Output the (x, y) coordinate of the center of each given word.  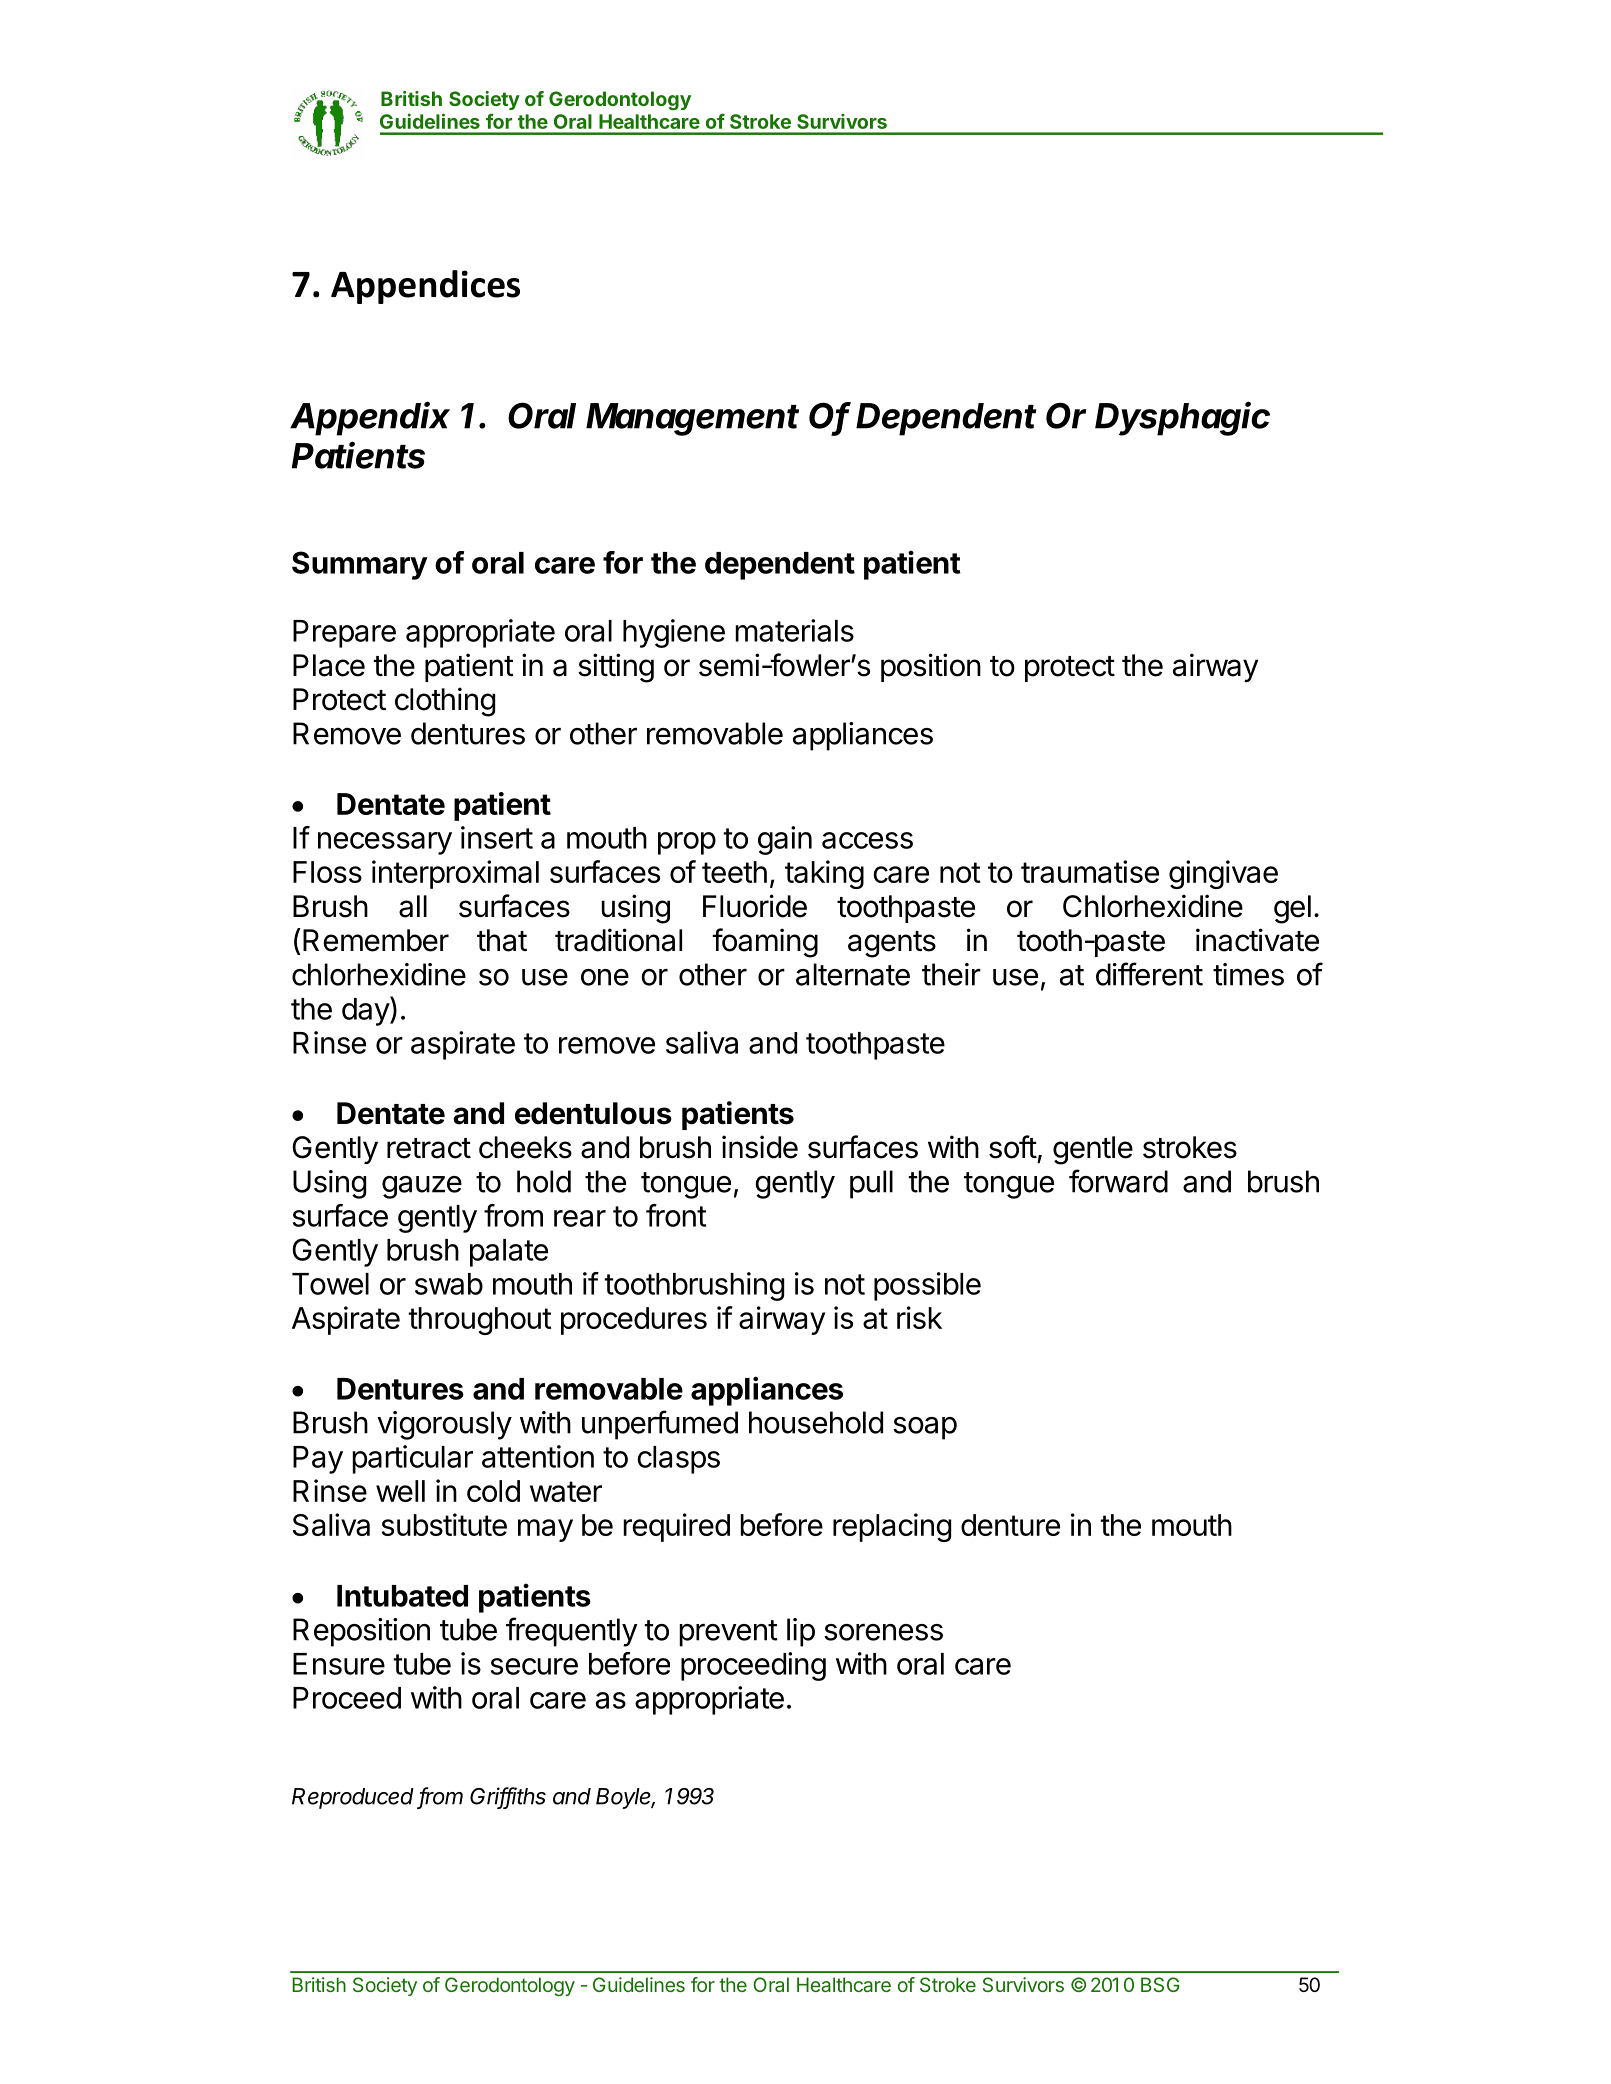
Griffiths (508, 1797)
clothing (445, 702)
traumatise (1090, 871)
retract (429, 1148)
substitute (444, 1524)
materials (794, 630)
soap (925, 1428)
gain (785, 840)
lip (801, 1632)
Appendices (425, 287)
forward (1118, 1181)
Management (692, 419)
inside (760, 1147)
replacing (892, 1527)
